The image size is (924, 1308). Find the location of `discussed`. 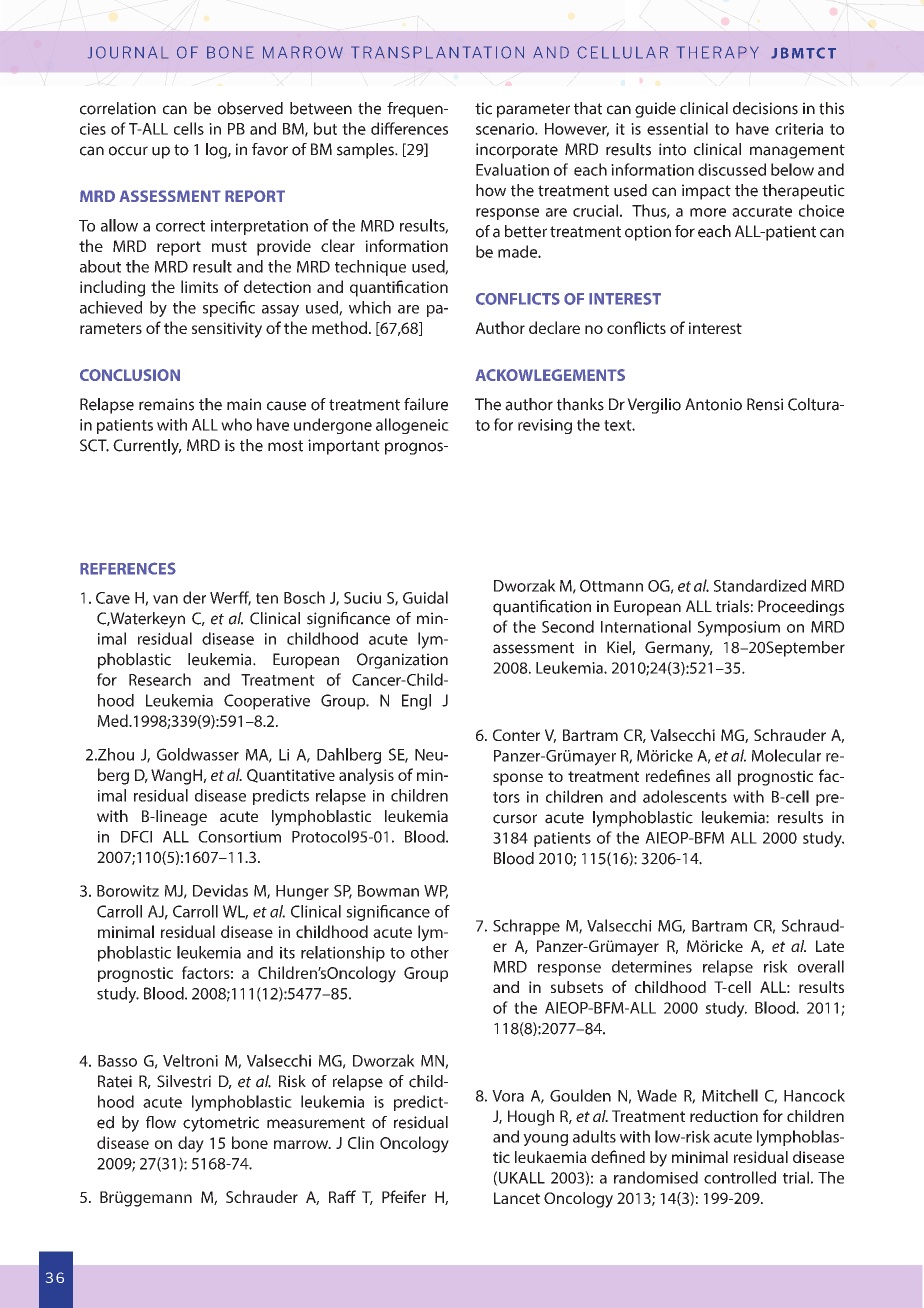

discussed is located at coordinates (732, 169).
